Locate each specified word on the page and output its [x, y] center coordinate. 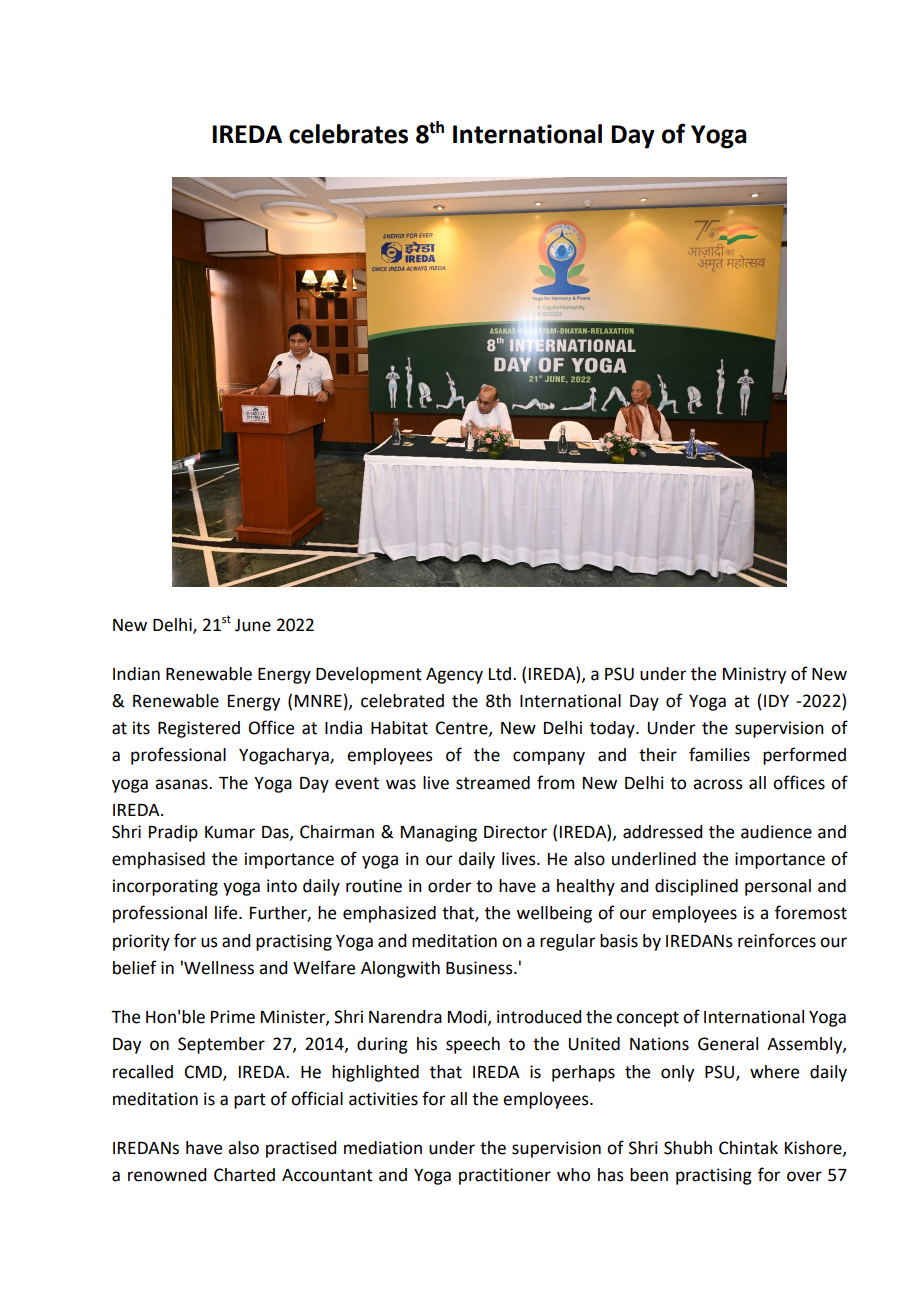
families [719, 754]
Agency [454, 676]
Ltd [500, 674]
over [804, 1176]
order [450, 886]
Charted [244, 1175]
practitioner [505, 1176]
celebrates [348, 134]
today [613, 729]
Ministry [754, 675]
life [227, 912]
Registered [199, 729]
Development [369, 675]
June [253, 625]
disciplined [696, 887]
